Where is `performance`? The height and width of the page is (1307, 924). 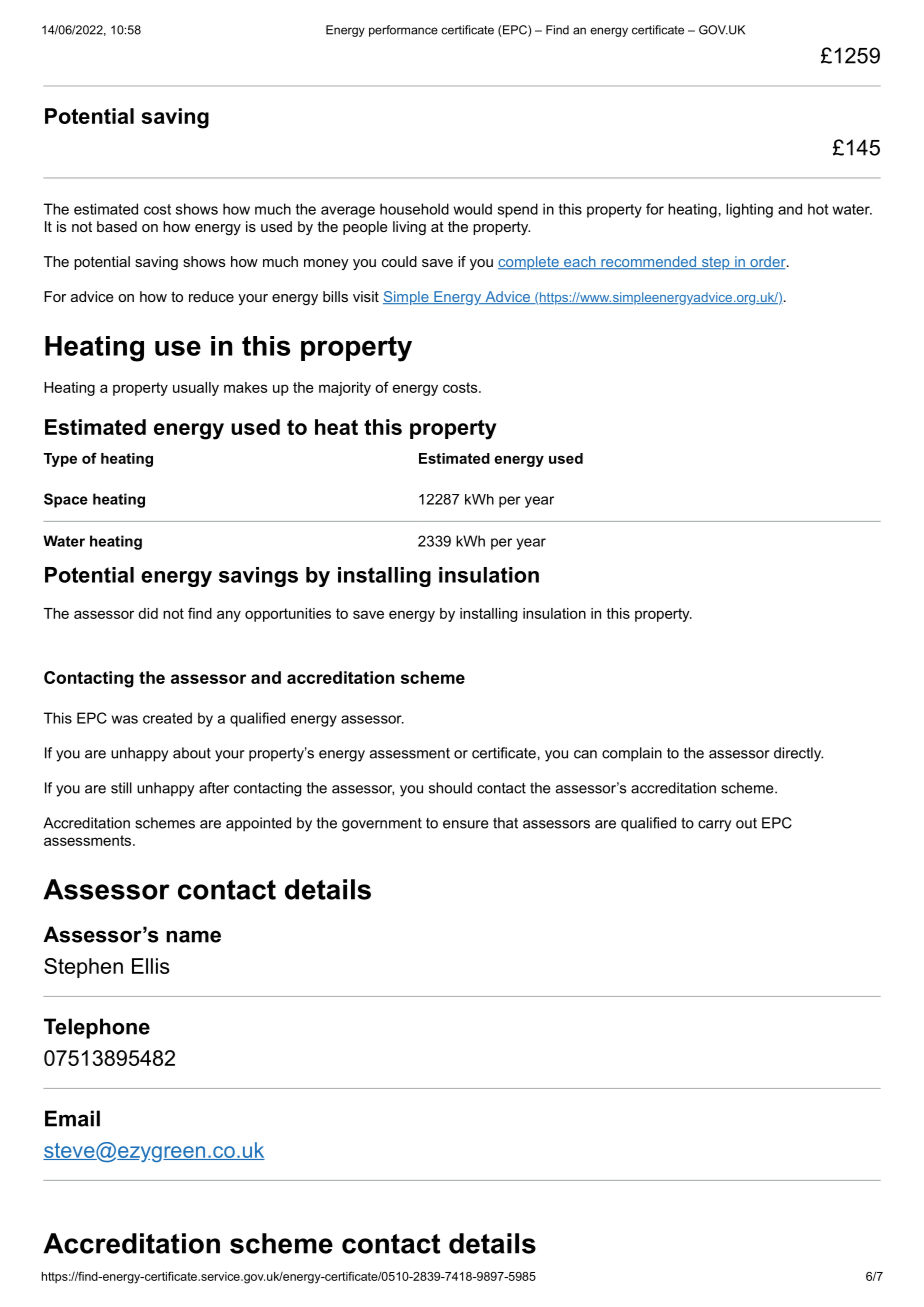
performance is located at coordinates (403, 31).
